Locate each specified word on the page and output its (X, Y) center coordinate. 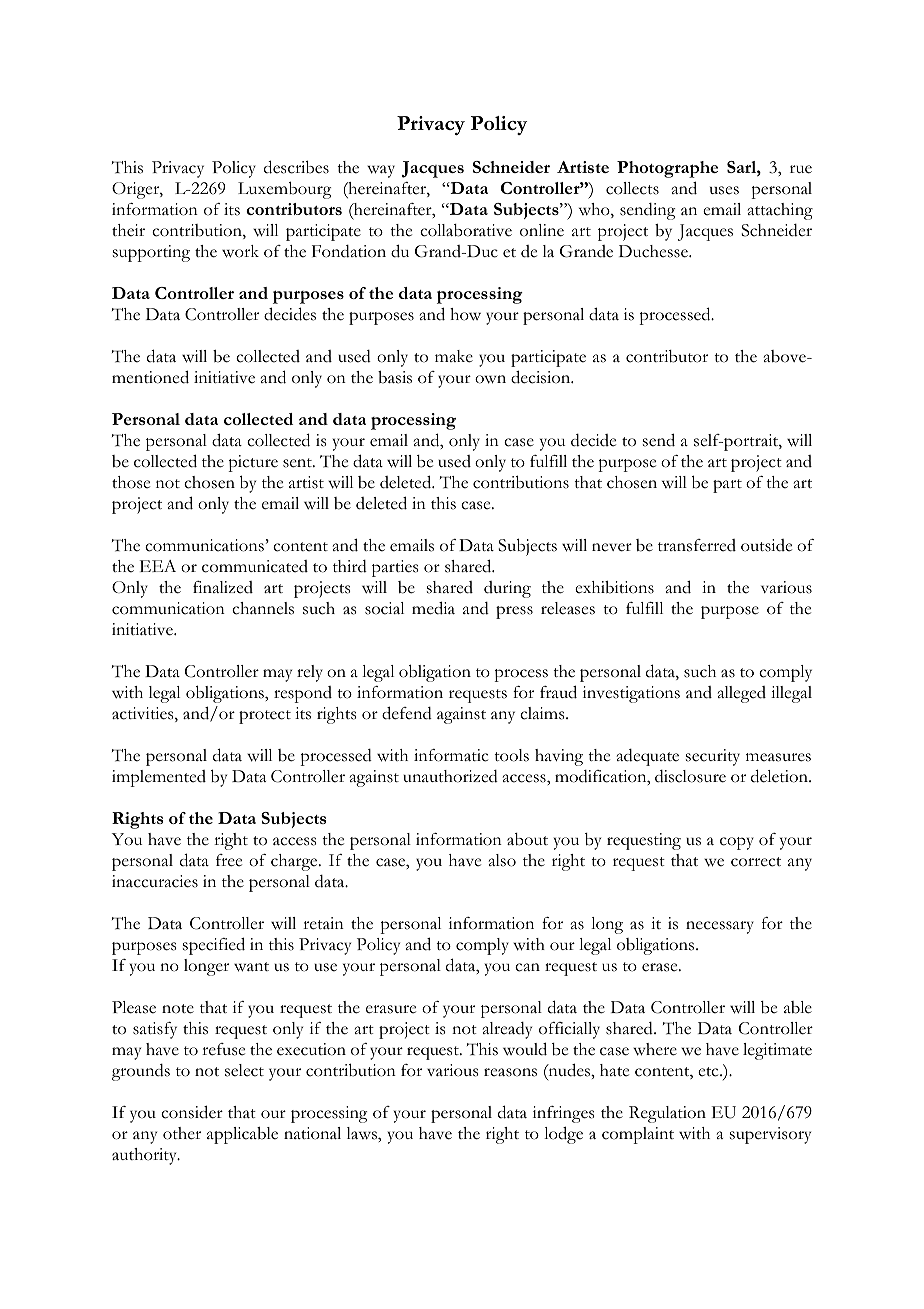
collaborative (466, 230)
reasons (510, 1072)
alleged (742, 694)
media (433, 608)
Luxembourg (284, 190)
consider (192, 1112)
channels (263, 608)
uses (724, 190)
